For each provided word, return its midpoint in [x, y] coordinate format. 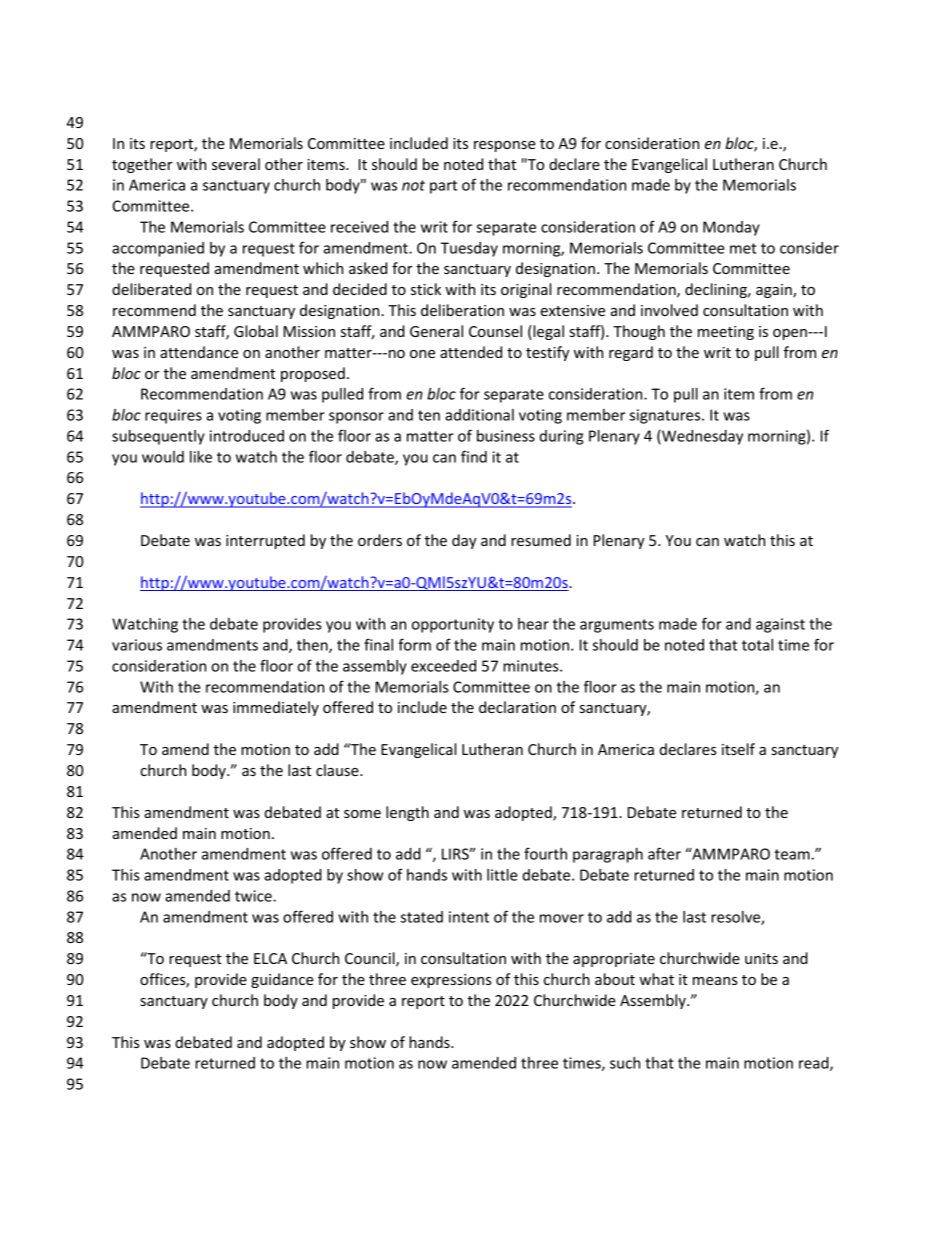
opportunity [453, 625]
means [715, 981]
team [792, 854]
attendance [199, 352]
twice [254, 896]
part [443, 187]
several [236, 164]
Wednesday [701, 437]
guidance [282, 980]
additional [479, 415]
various [137, 645]
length [407, 813]
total [757, 645]
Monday [731, 228]
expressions [451, 981]
